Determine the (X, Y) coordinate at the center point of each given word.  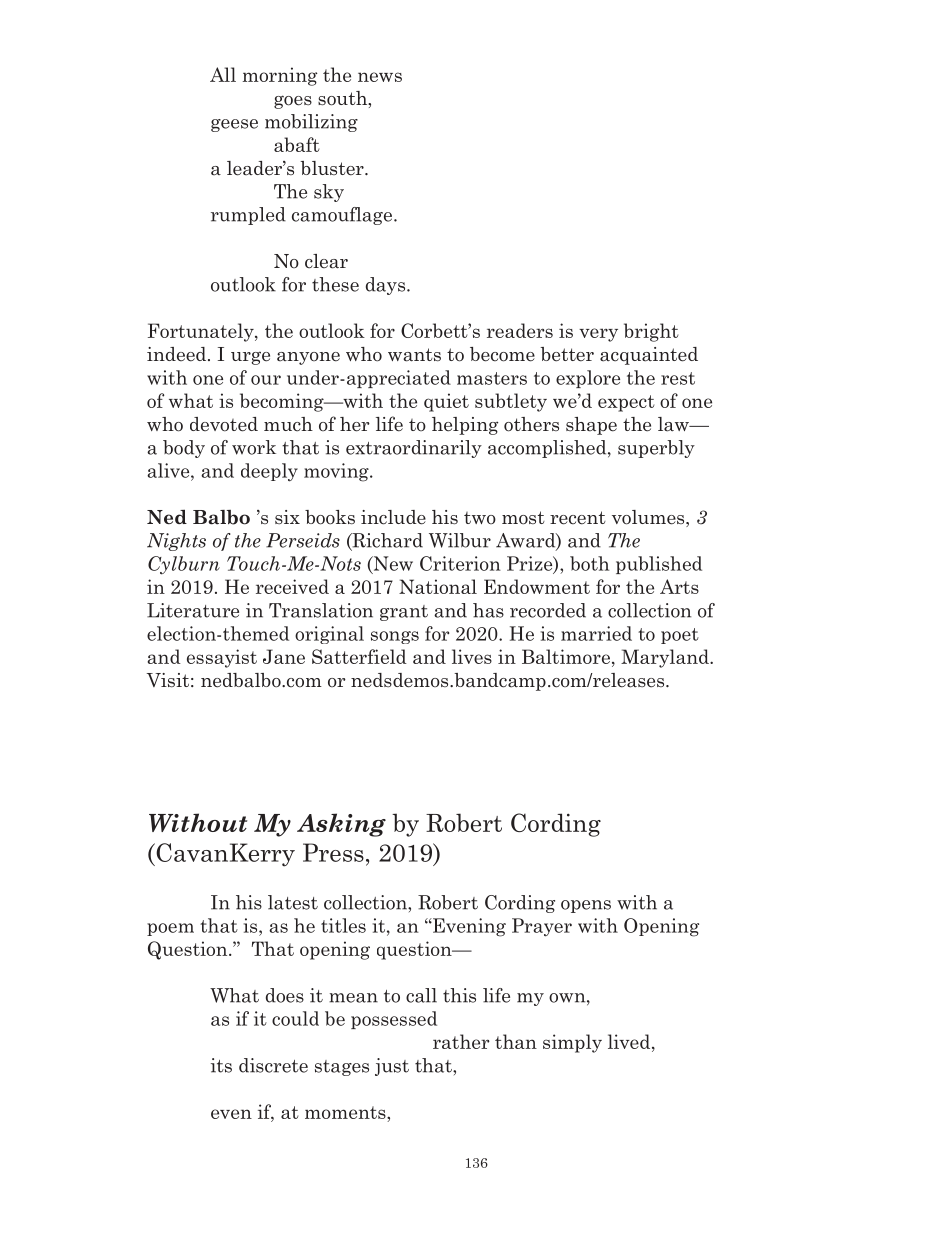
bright (651, 332)
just (392, 1067)
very (598, 335)
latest (293, 902)
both (589, 563)
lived (630, 1043)
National (438, 586)
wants (414, 355)
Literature (193, 610)
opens (586, 906)
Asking (341, 825)
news (380, 77)
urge (250, 358)
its (221, 1065)
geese (234, 125)
